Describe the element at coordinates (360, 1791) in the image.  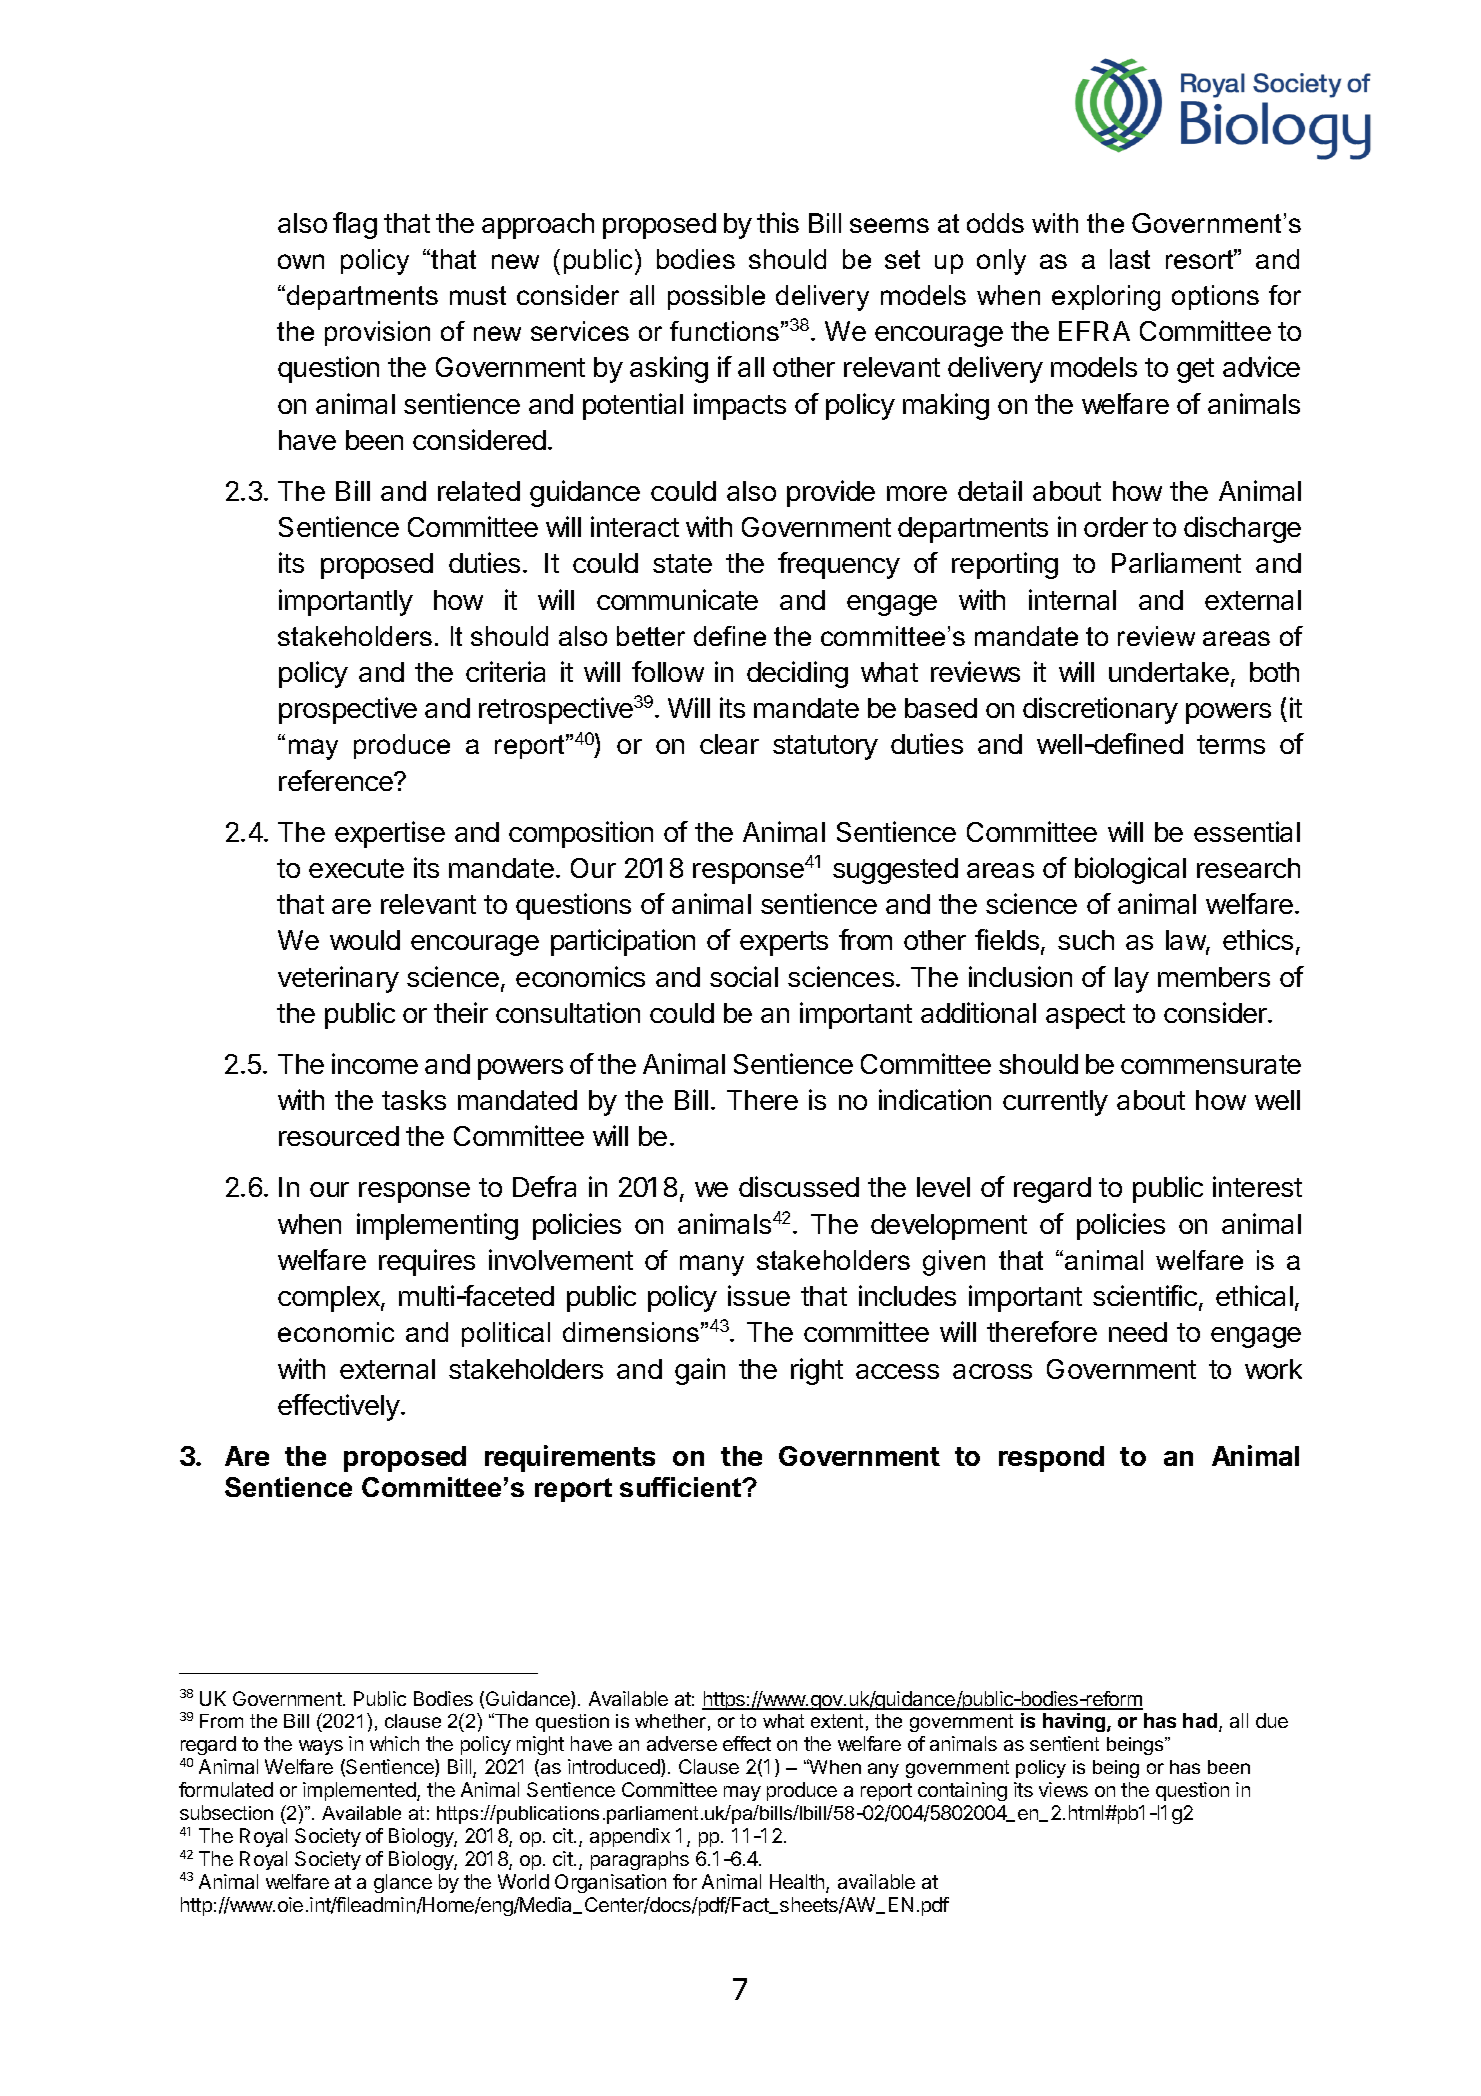
I see `implemented` at that location.
